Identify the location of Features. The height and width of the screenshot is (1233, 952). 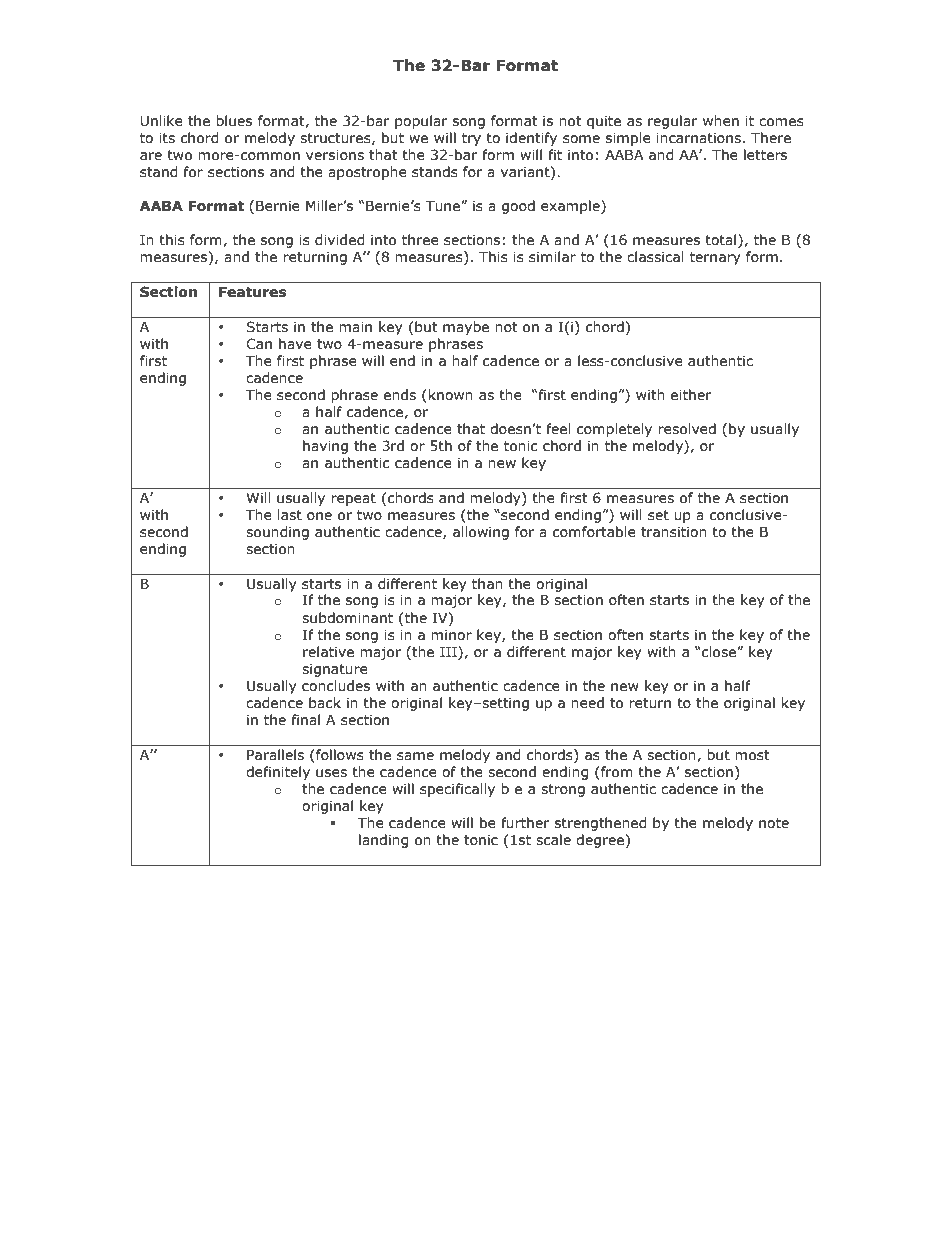
(252, 292).
